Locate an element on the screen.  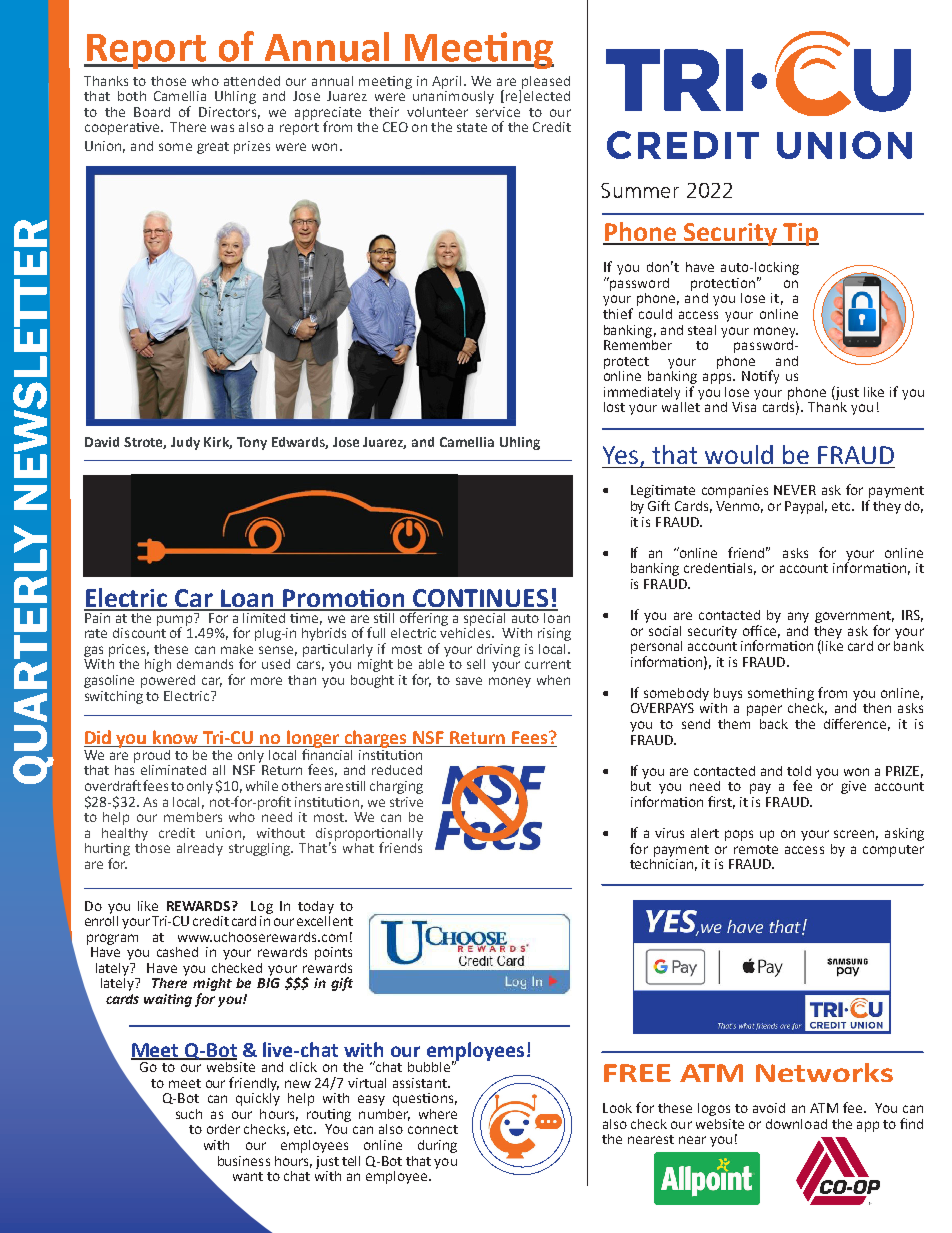
any is located at coordinates (798, 617).
